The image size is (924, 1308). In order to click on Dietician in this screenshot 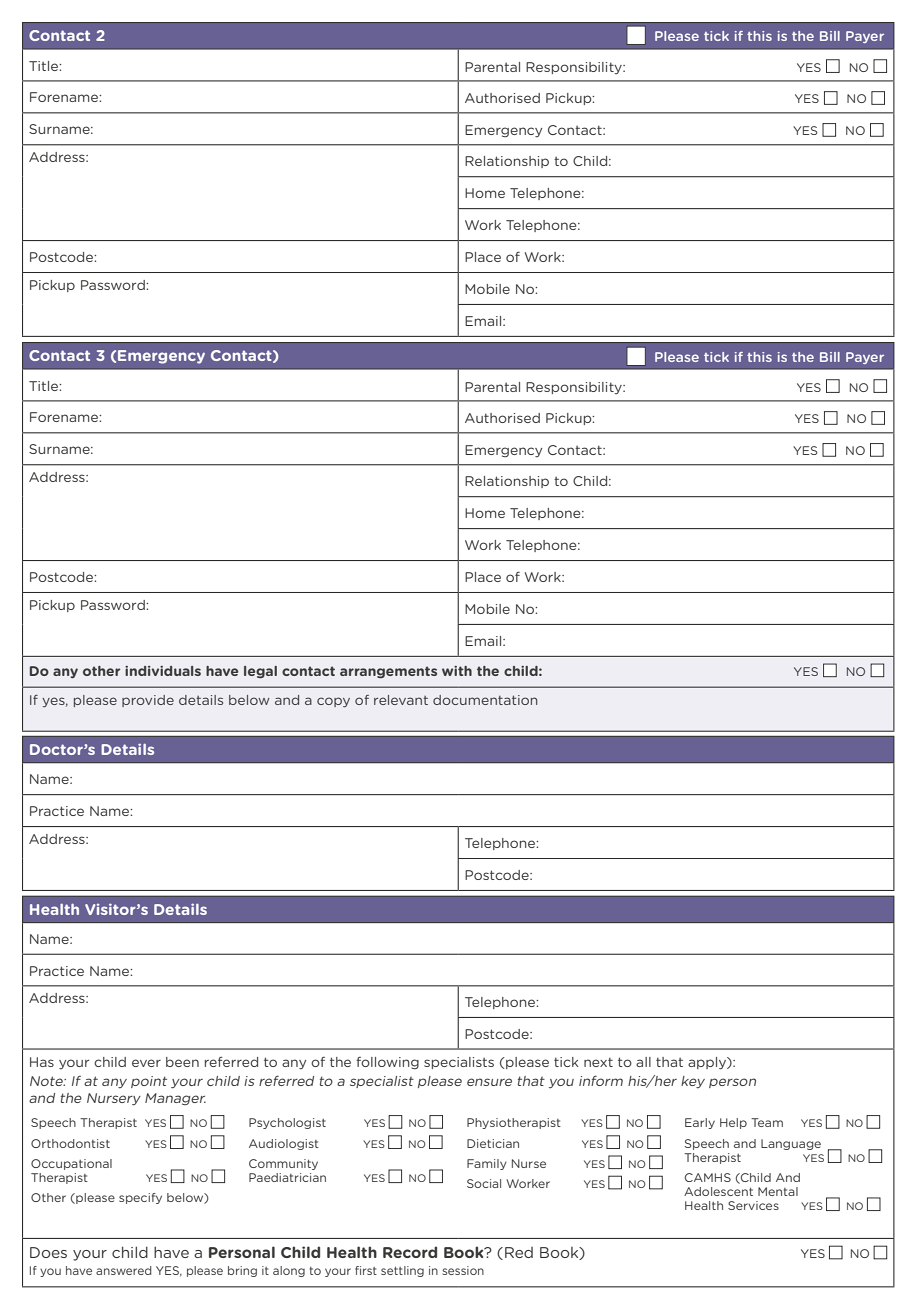, I will do `click(493, 1143)`.
